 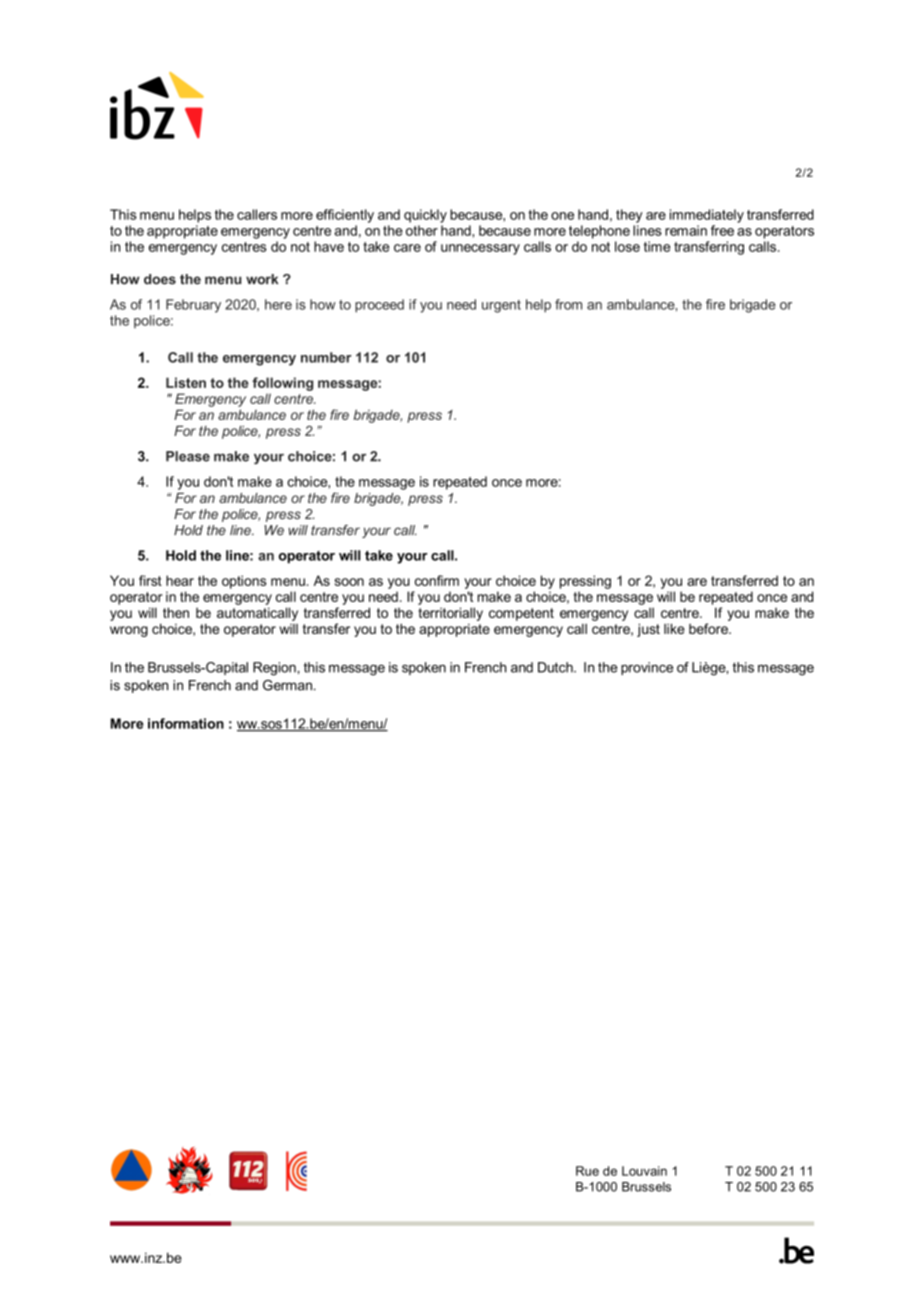 I want to click on like, so click(x=674, y=628).
